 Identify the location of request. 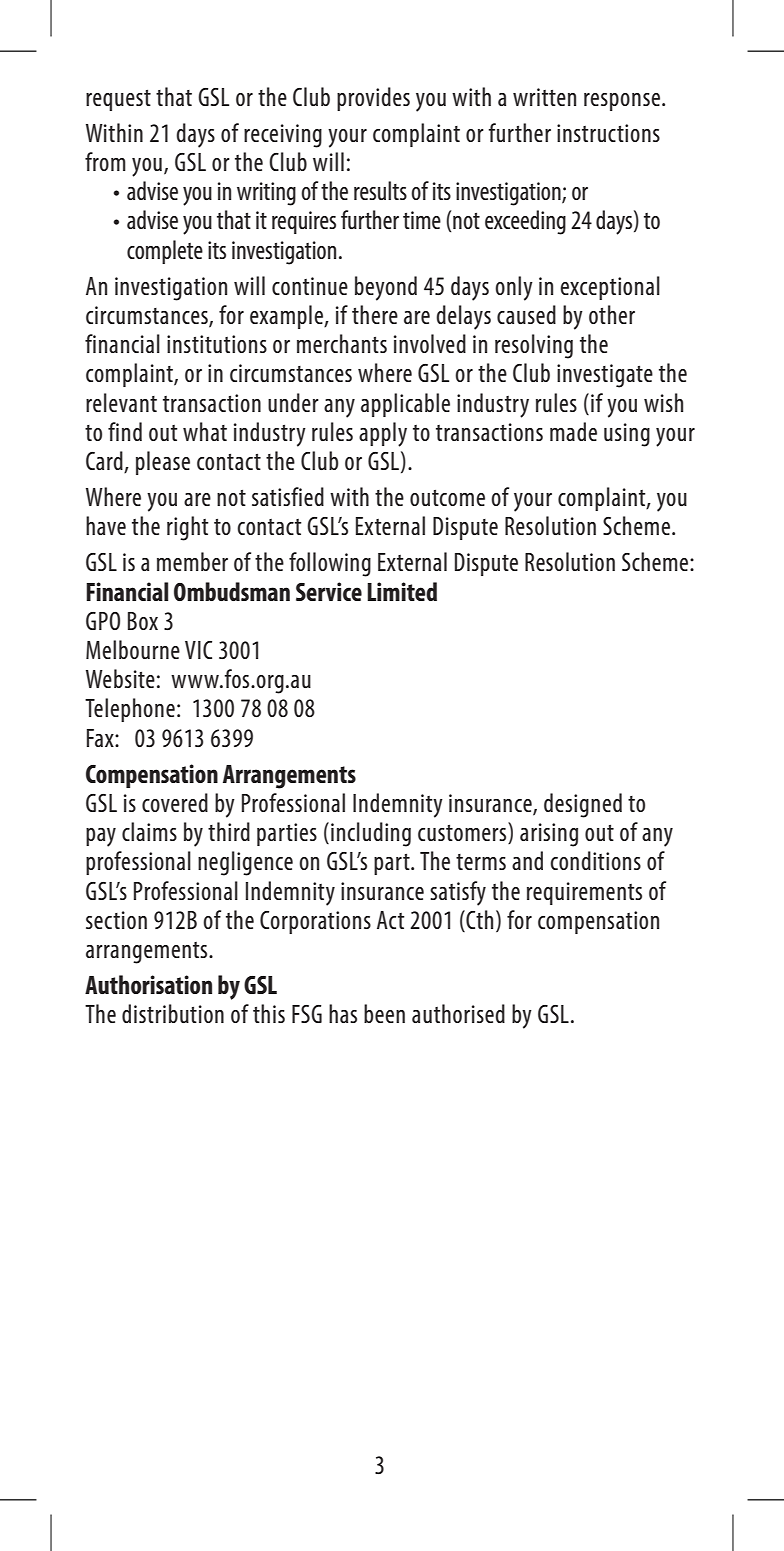
(118, 100).
